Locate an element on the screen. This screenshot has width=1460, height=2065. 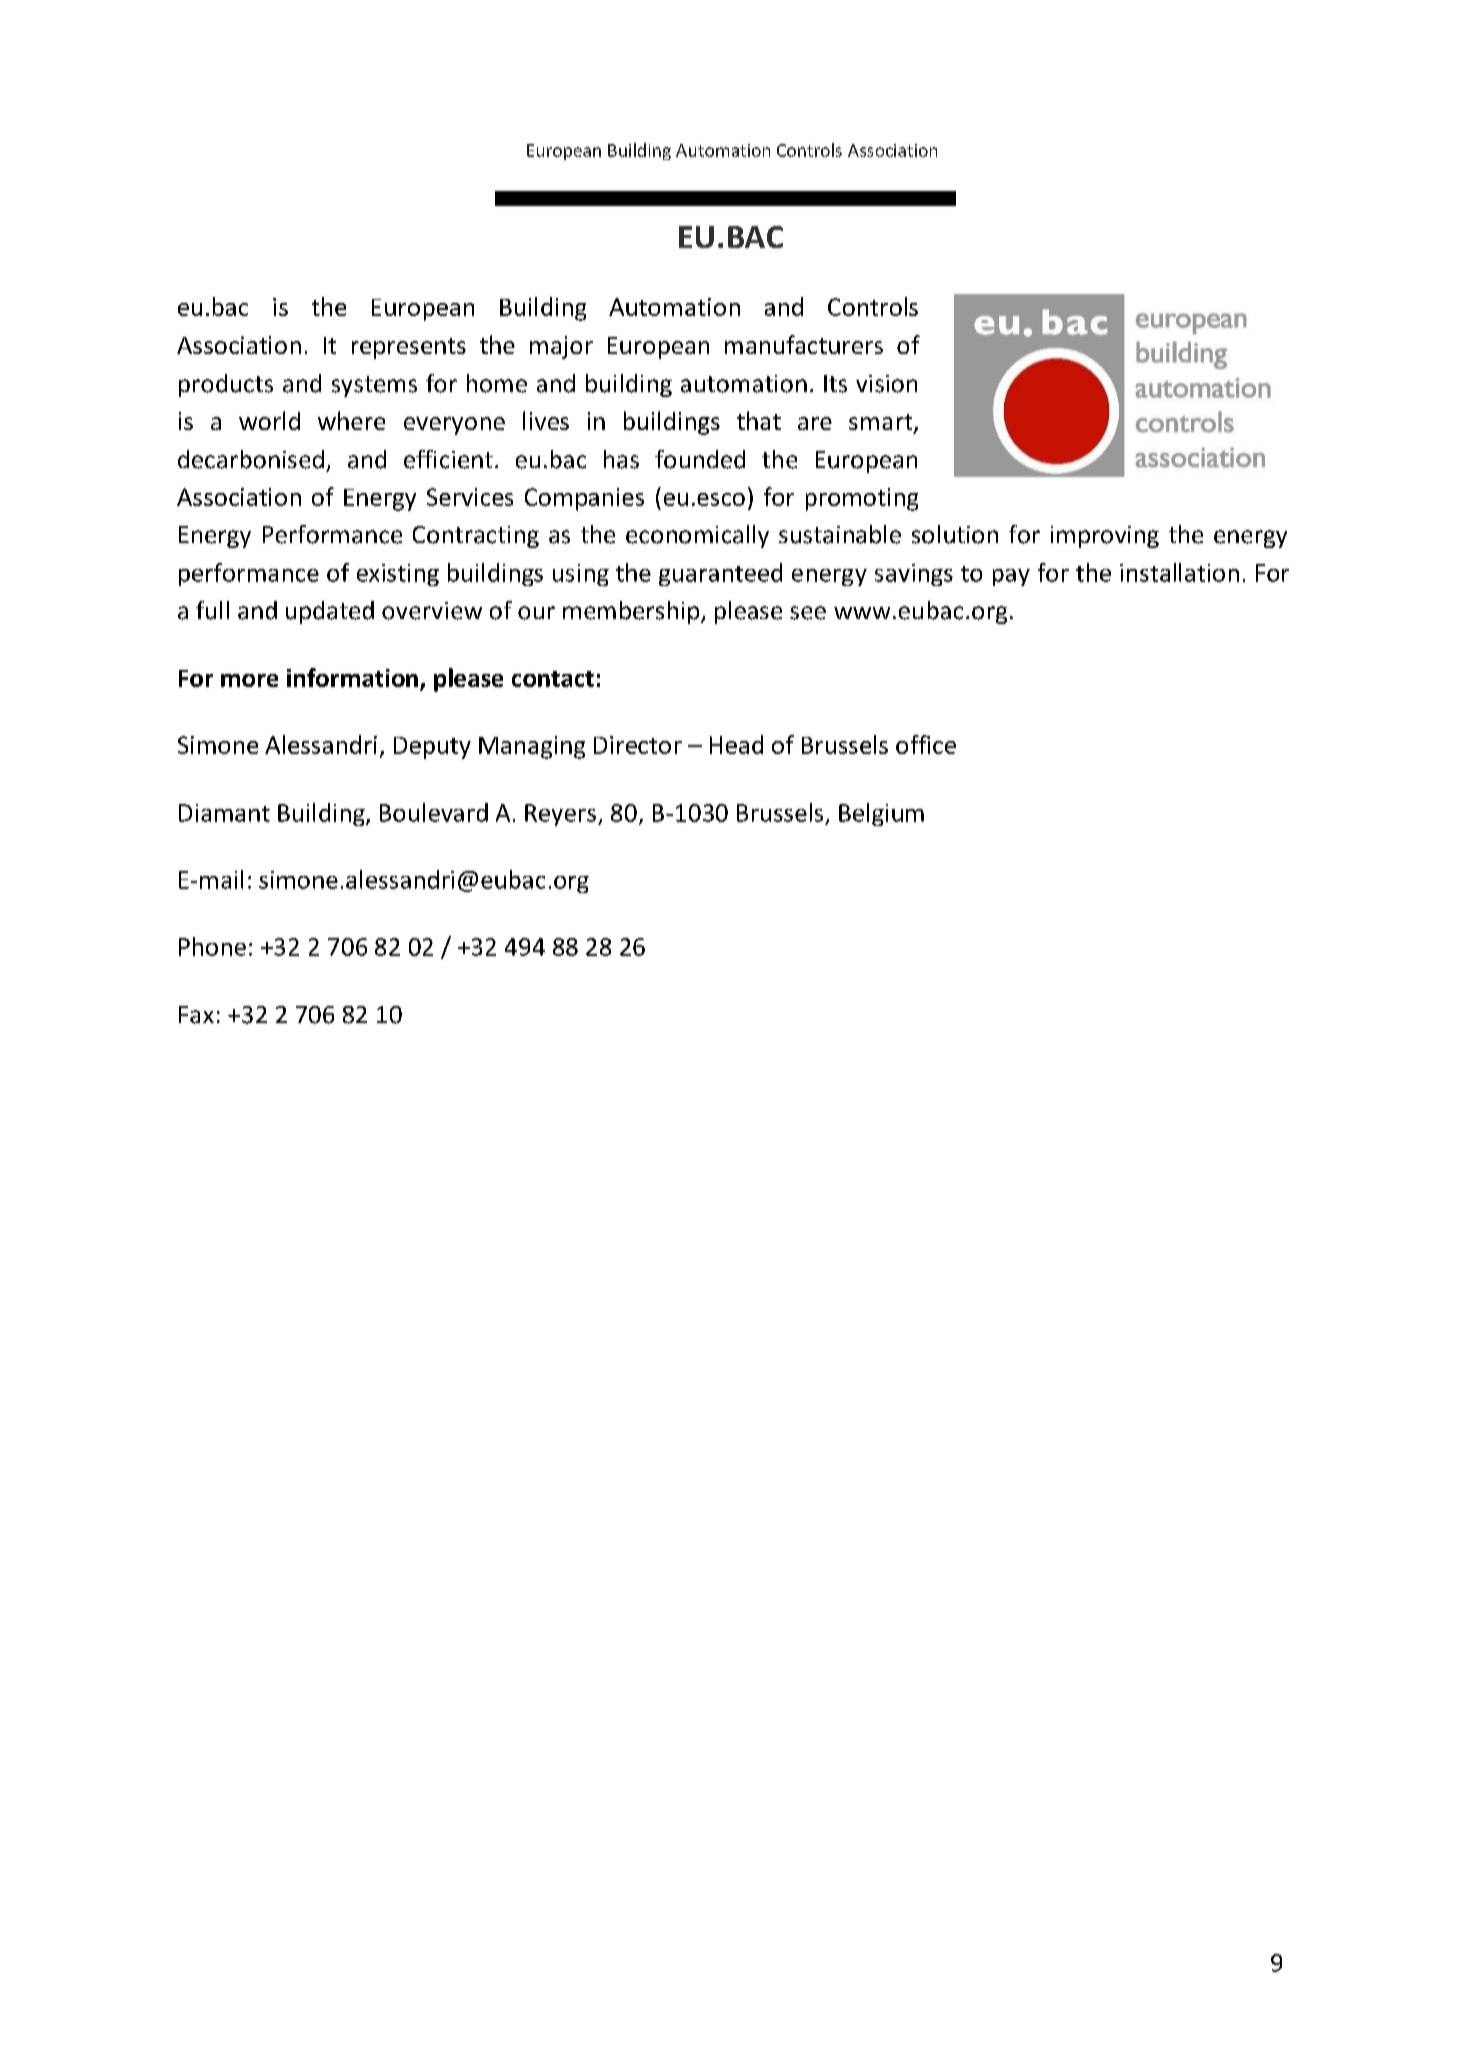
systems is located at coordinates (374, 386).
